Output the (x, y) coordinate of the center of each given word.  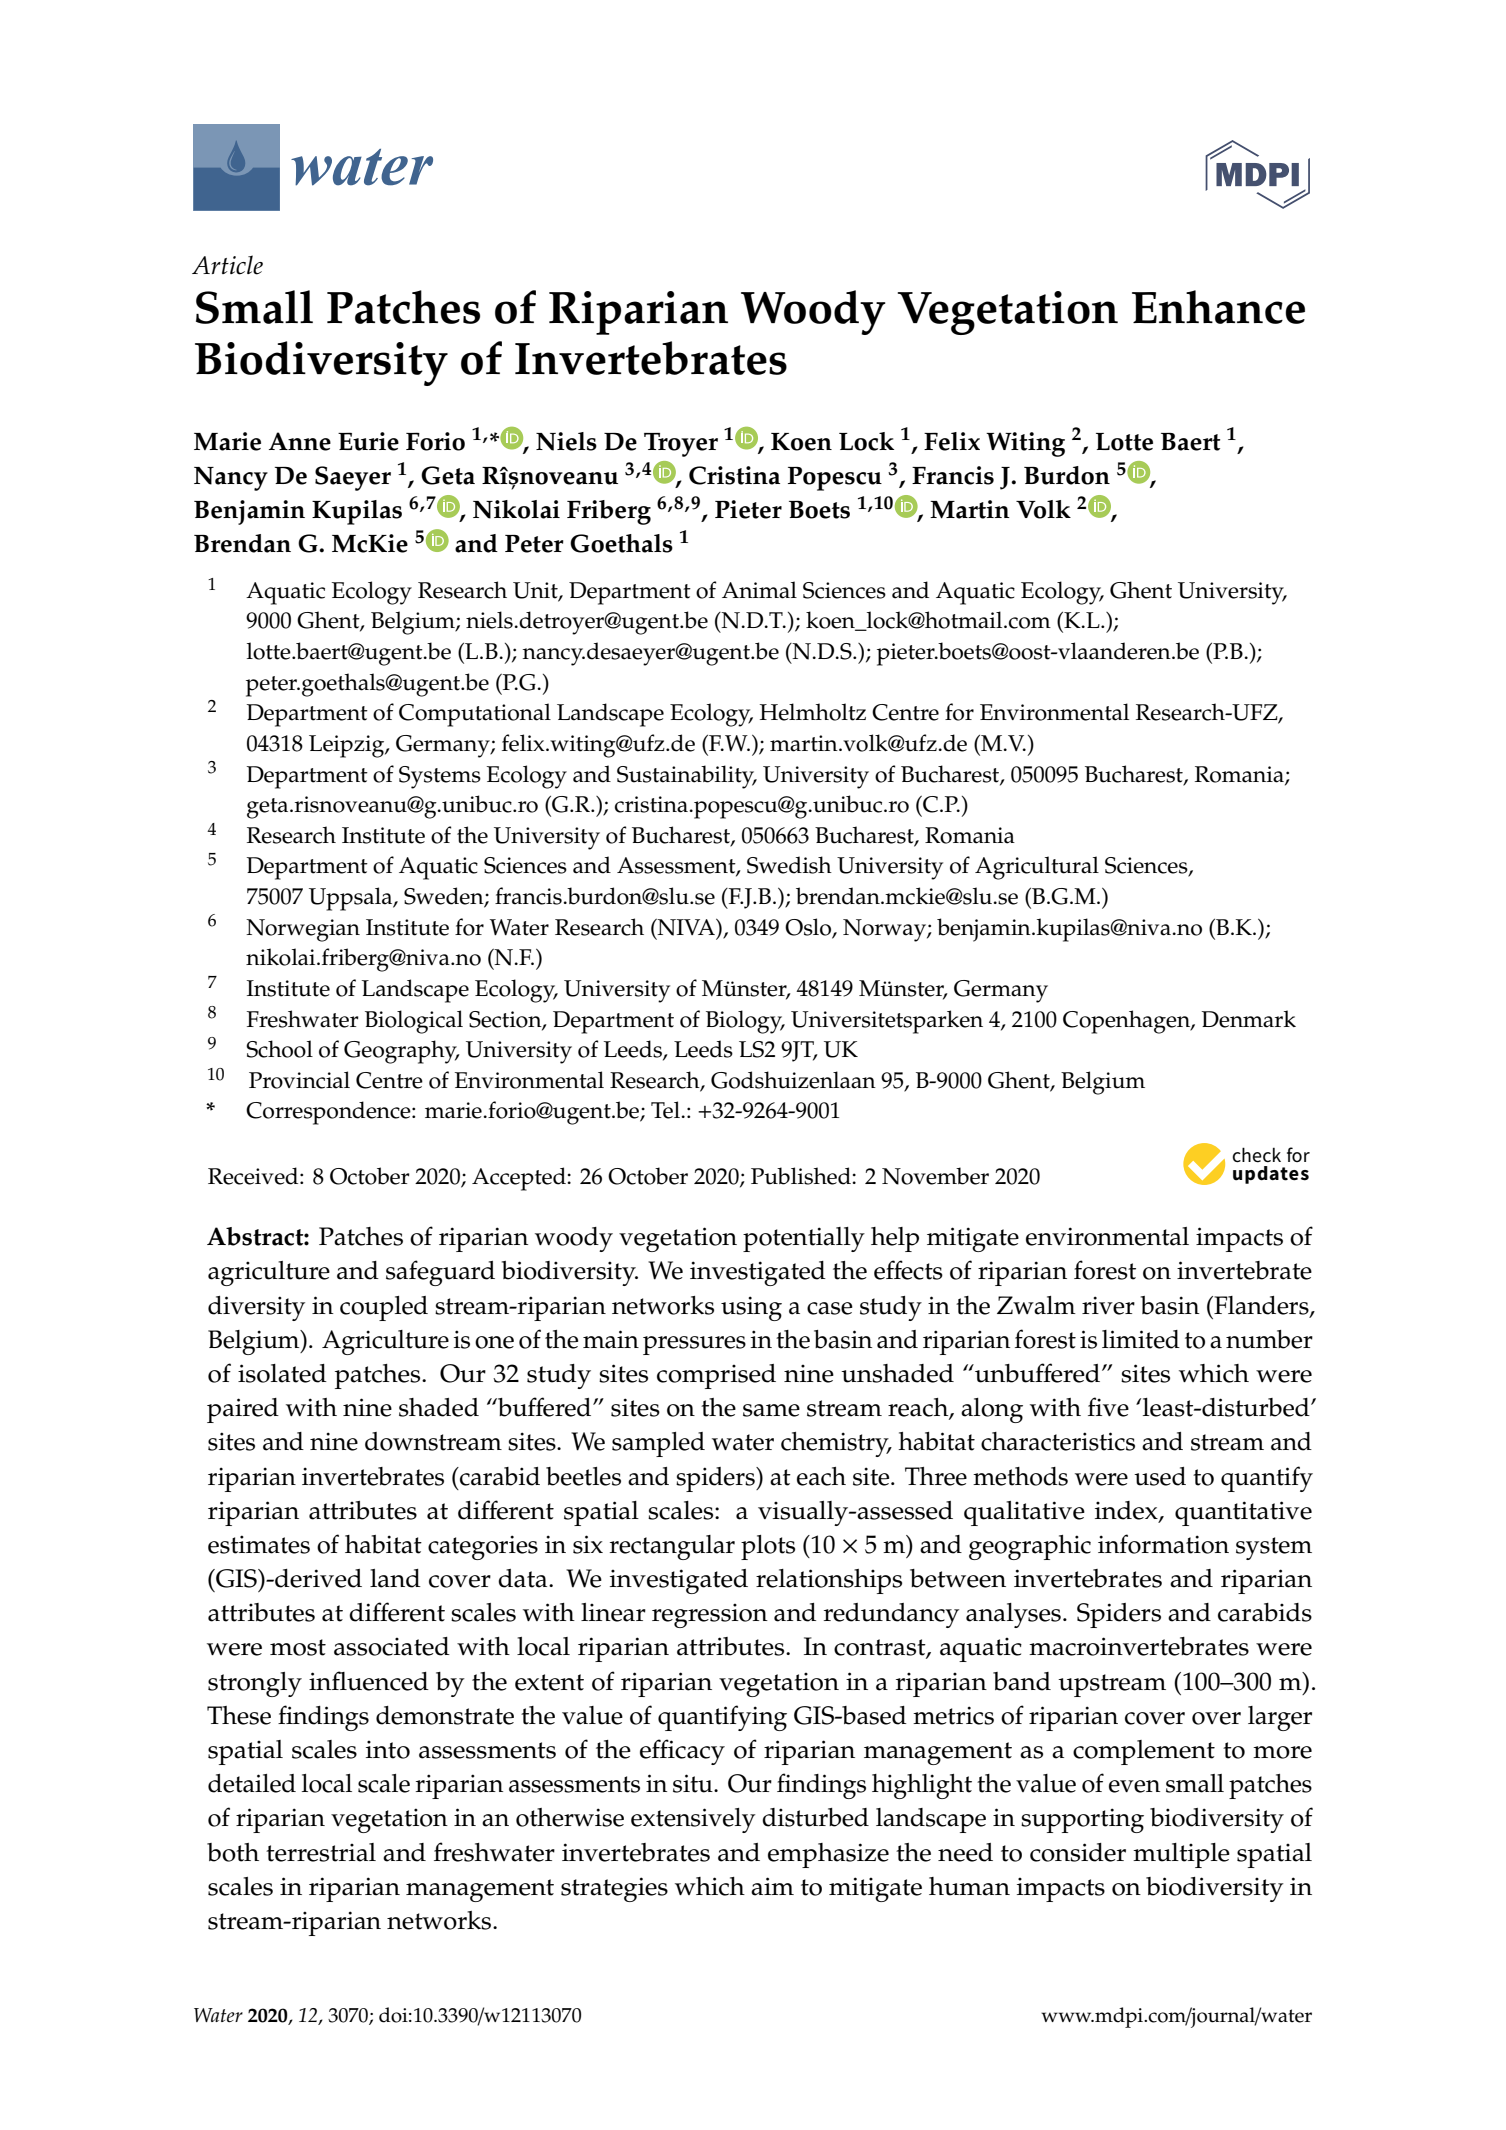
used (1160, 1476)
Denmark (1249, 1019)
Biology (745, 1022)
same (771, 1410)
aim (772, 1886)
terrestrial (321, 1852)
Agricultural (1037, 868)
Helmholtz (813, 712)
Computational (475, 715)
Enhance (1218, 307)
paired (243, 1410)
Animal (759, 590)
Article (227, 265)
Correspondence (329, 1113)
